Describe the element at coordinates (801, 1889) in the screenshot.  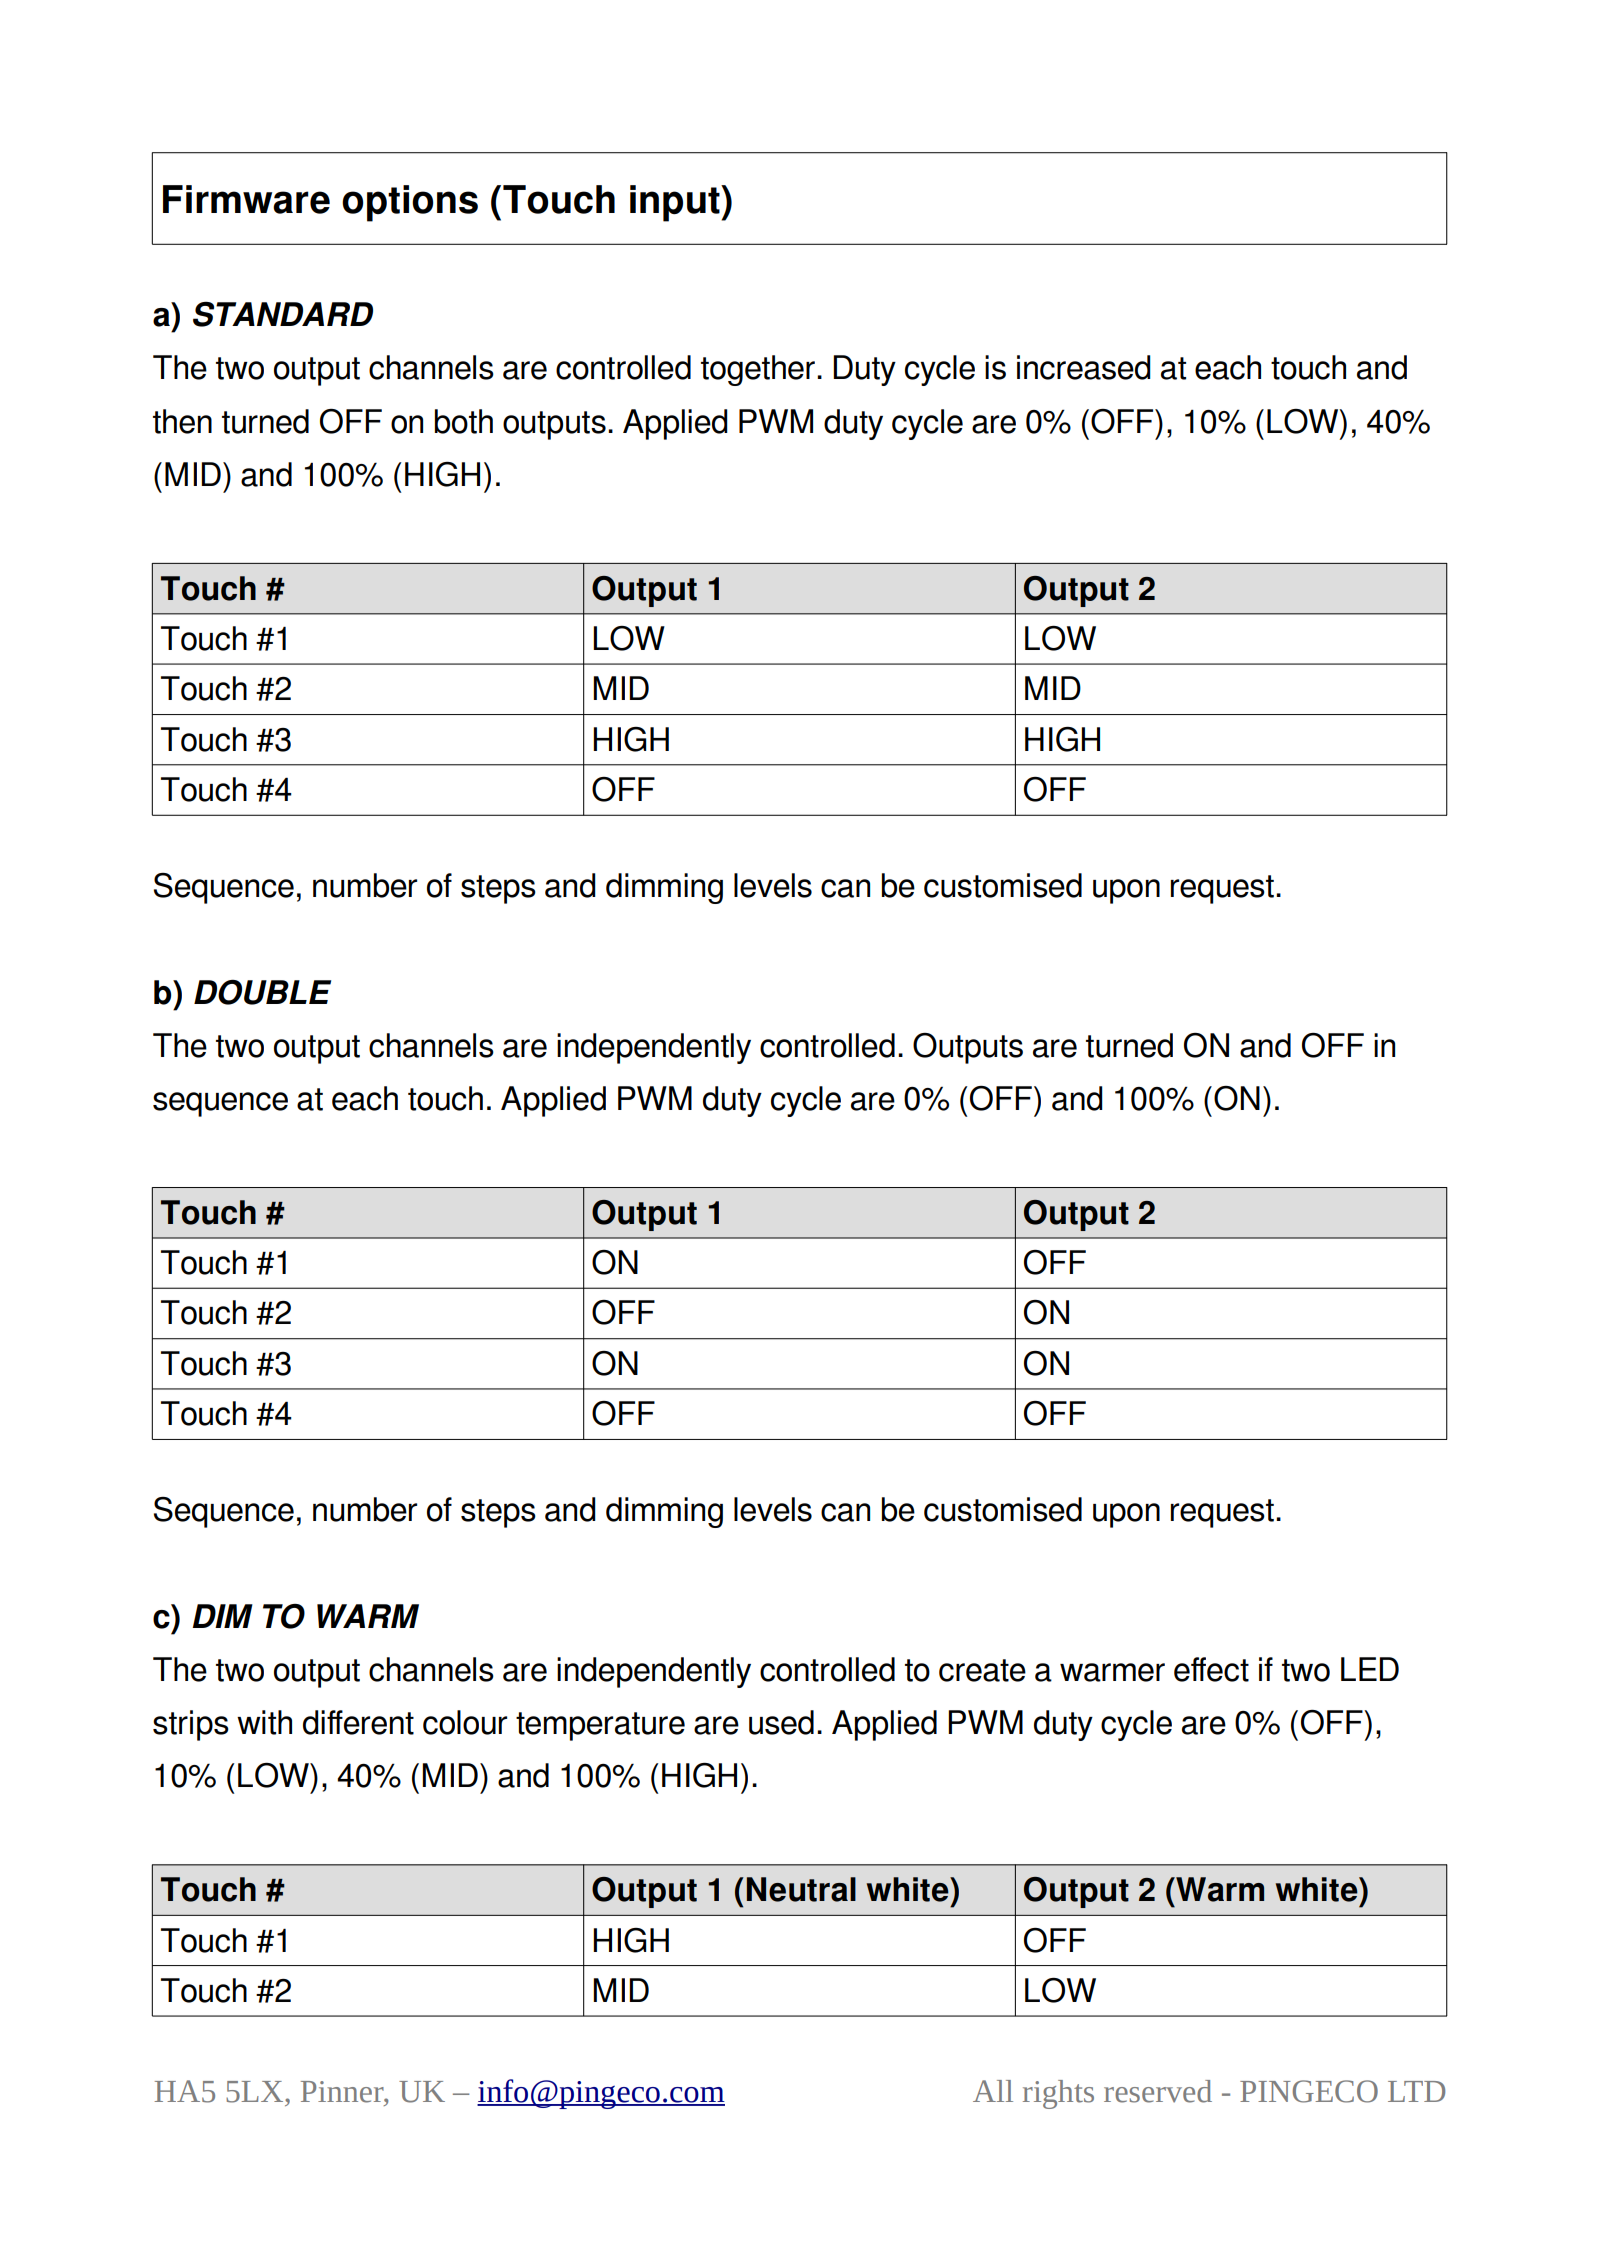
I see `Neutral` at that location.
